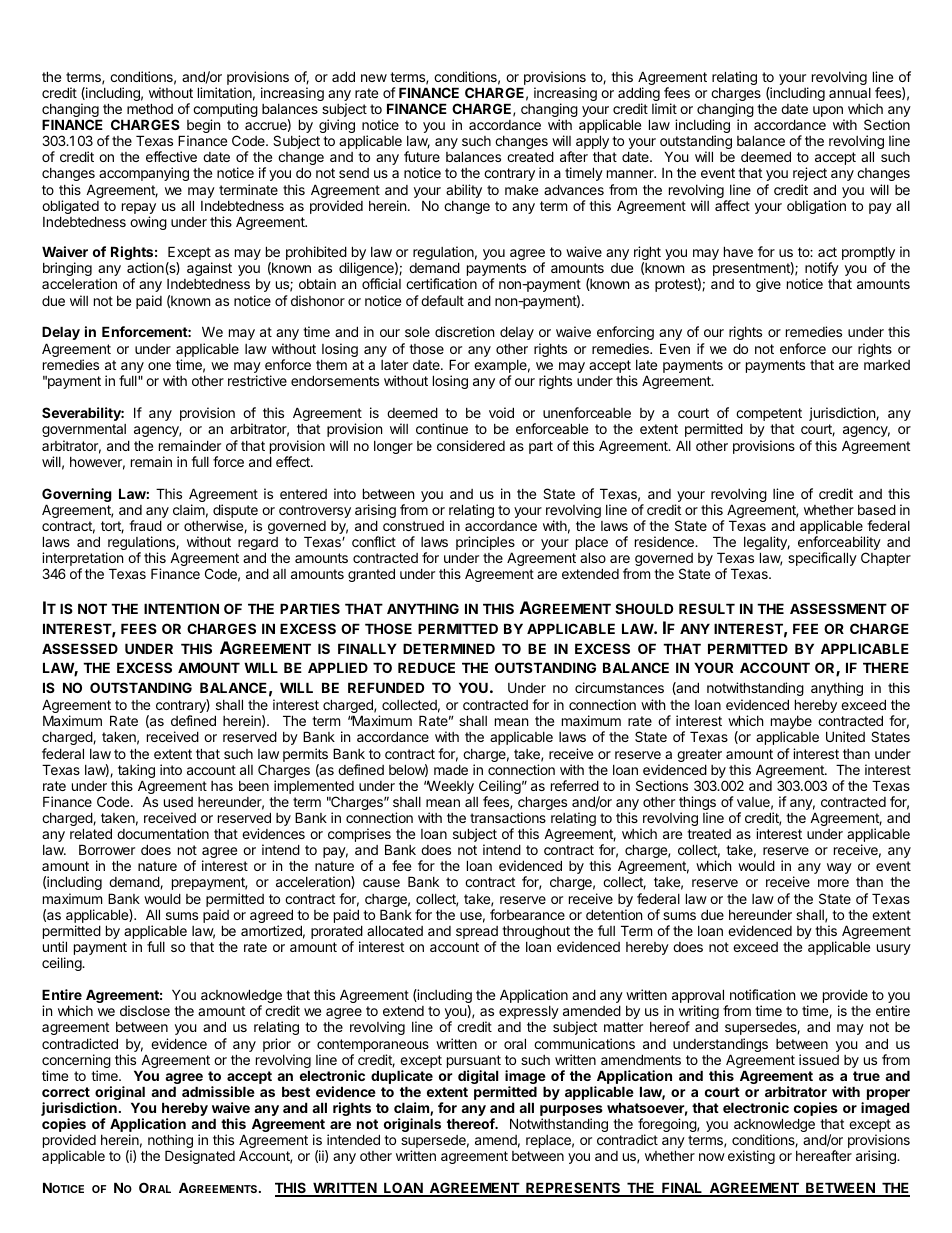 The image size is (952, 1233). What do you see at coordinates (84, 430) in the screenshot?
I see `governmental` at bounding box center [84, 430].
